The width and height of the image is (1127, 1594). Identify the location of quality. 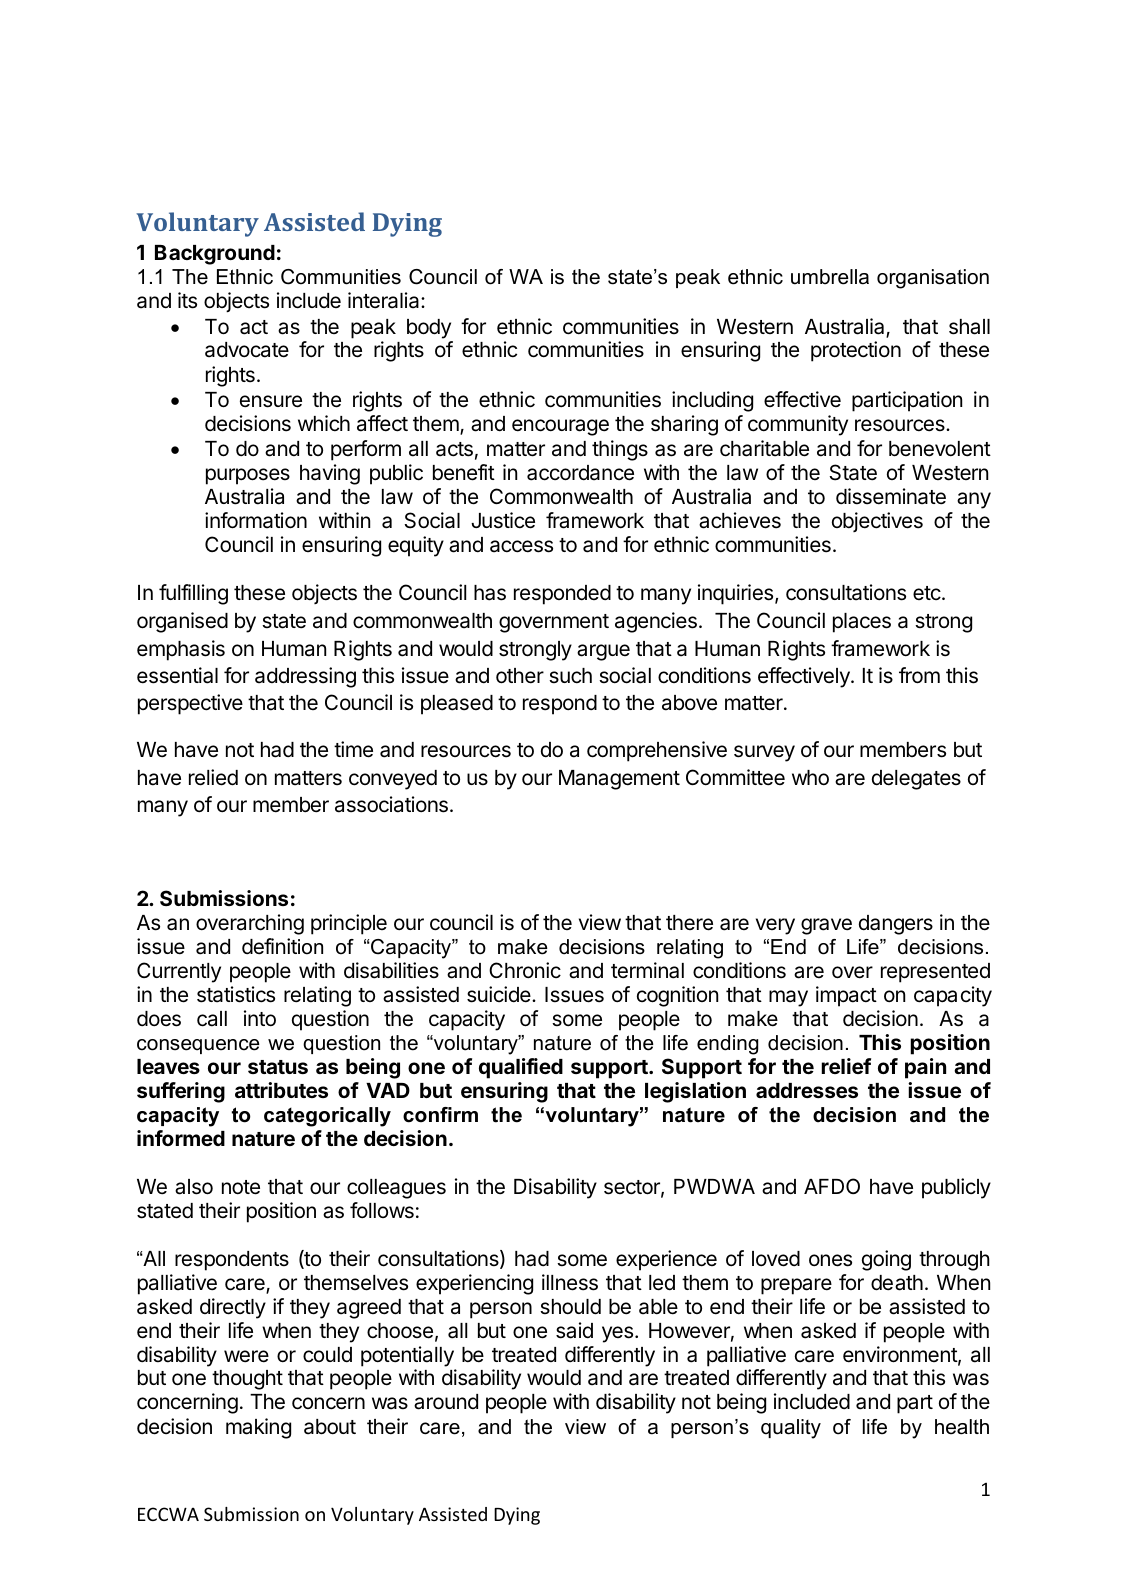
(791, 1429).
